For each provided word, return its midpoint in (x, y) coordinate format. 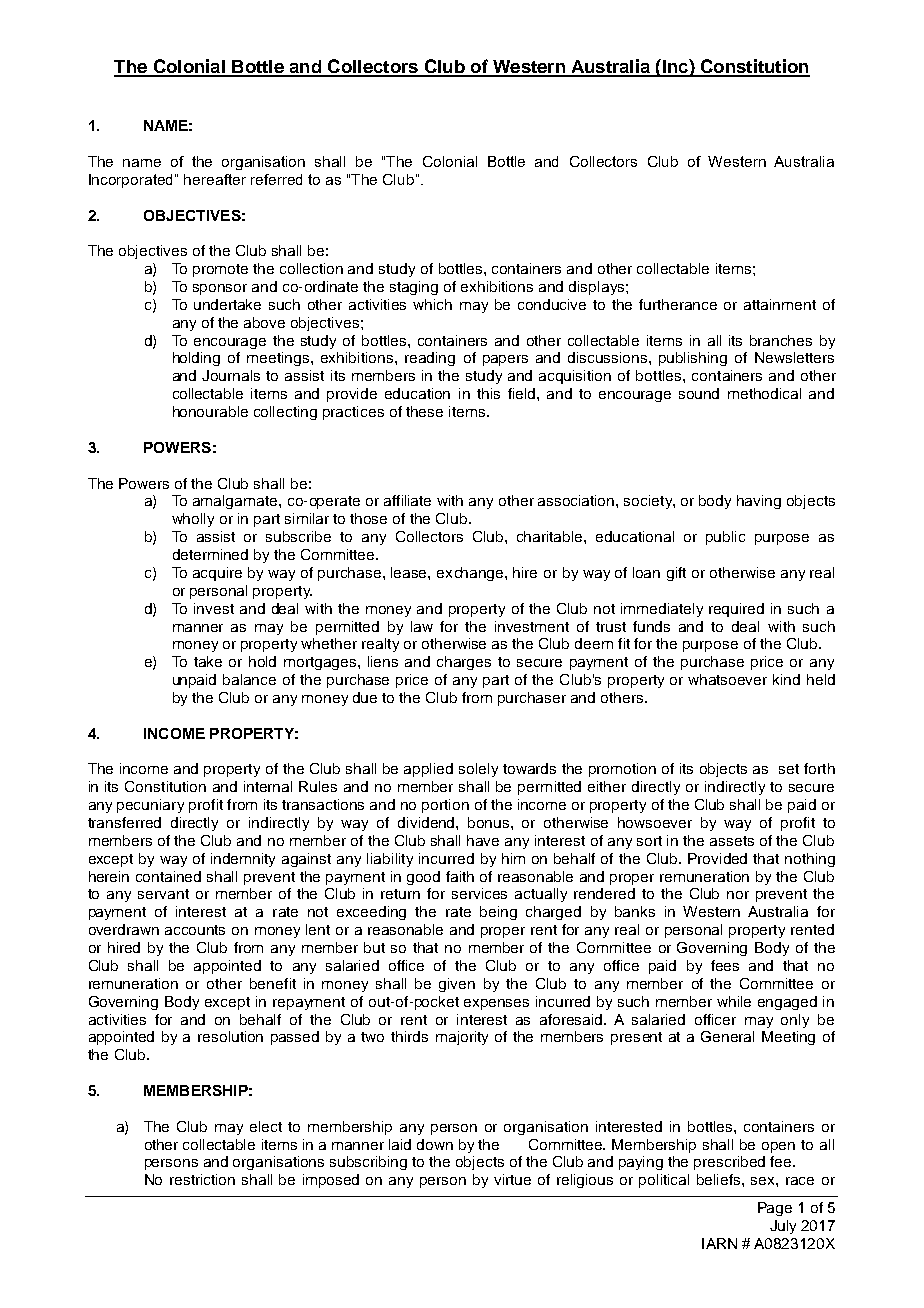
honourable (210, 411)
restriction (202, 1179)
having (759, 502)
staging (414, 288)
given (457, 985)
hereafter (215, 179)
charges (464, 663)
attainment (780, 304)
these (424, 411)
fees (725, 965)
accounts (195, 930)
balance (249, 679)
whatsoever (727, 679)
